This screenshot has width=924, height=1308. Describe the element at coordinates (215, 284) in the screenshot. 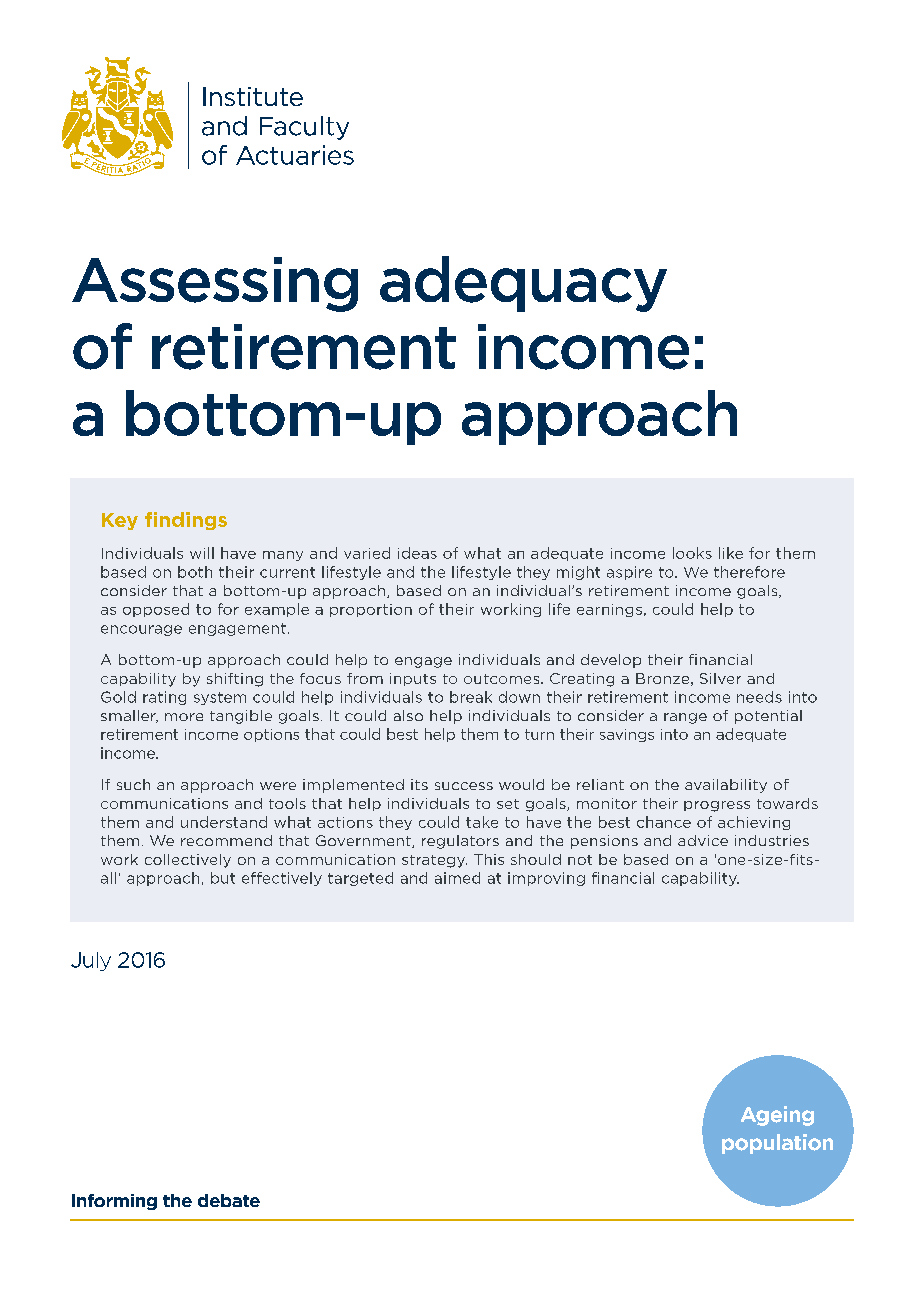

I see `Assessing` at that location.
